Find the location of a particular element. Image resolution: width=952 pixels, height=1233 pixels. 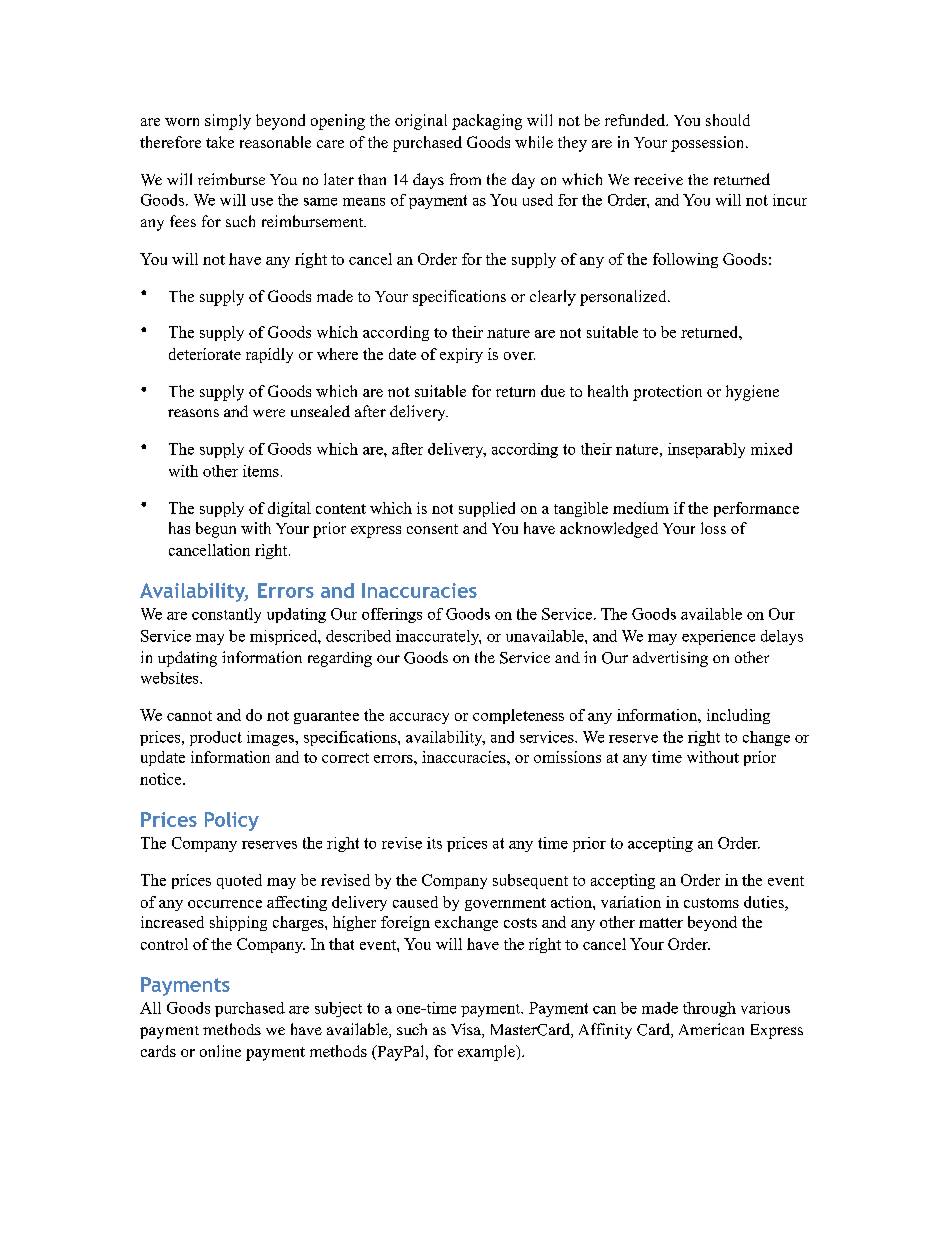

online is located at coordinates (220, 1051).
